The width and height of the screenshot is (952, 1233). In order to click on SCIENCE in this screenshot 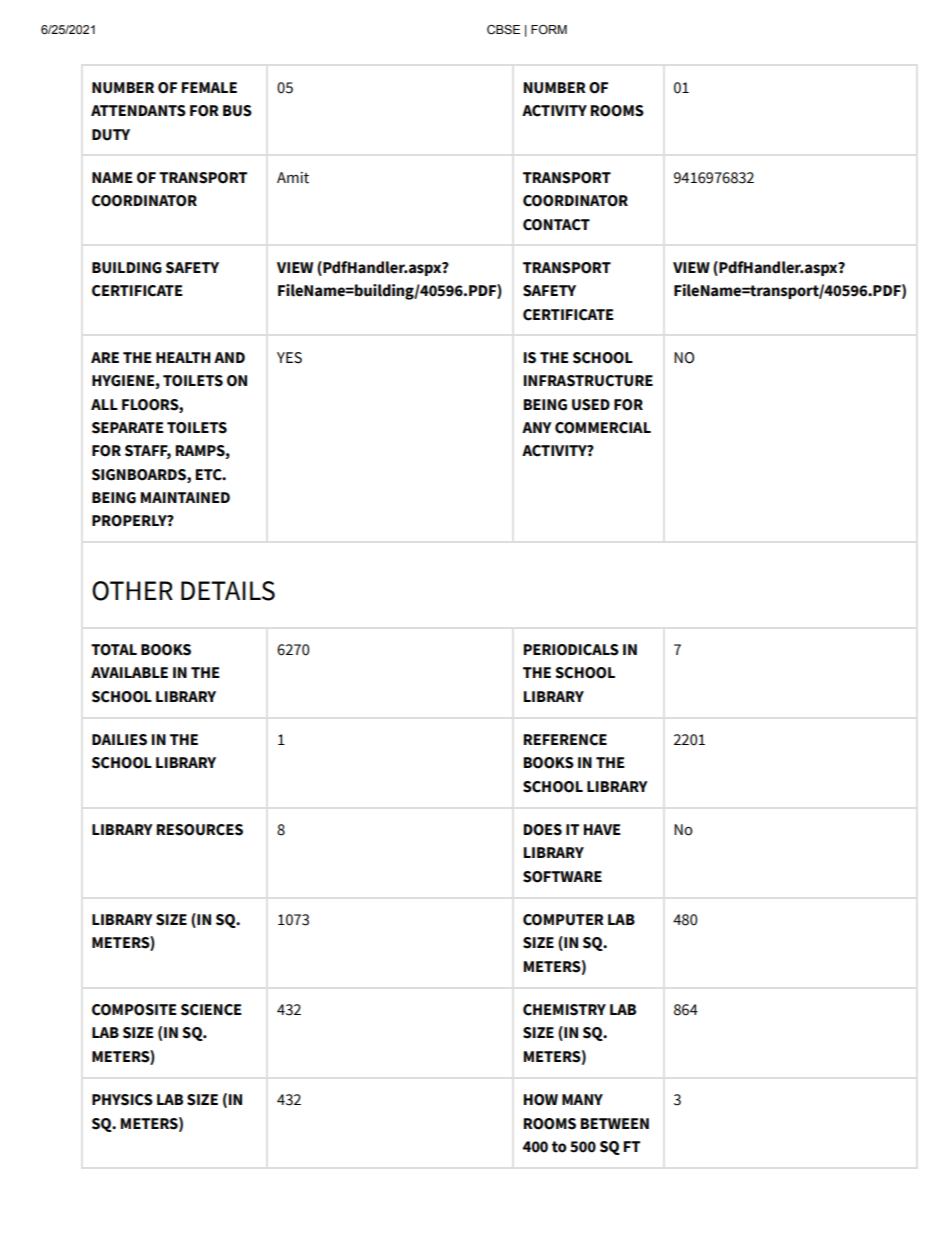, I will do `click(211, 1010)`.
